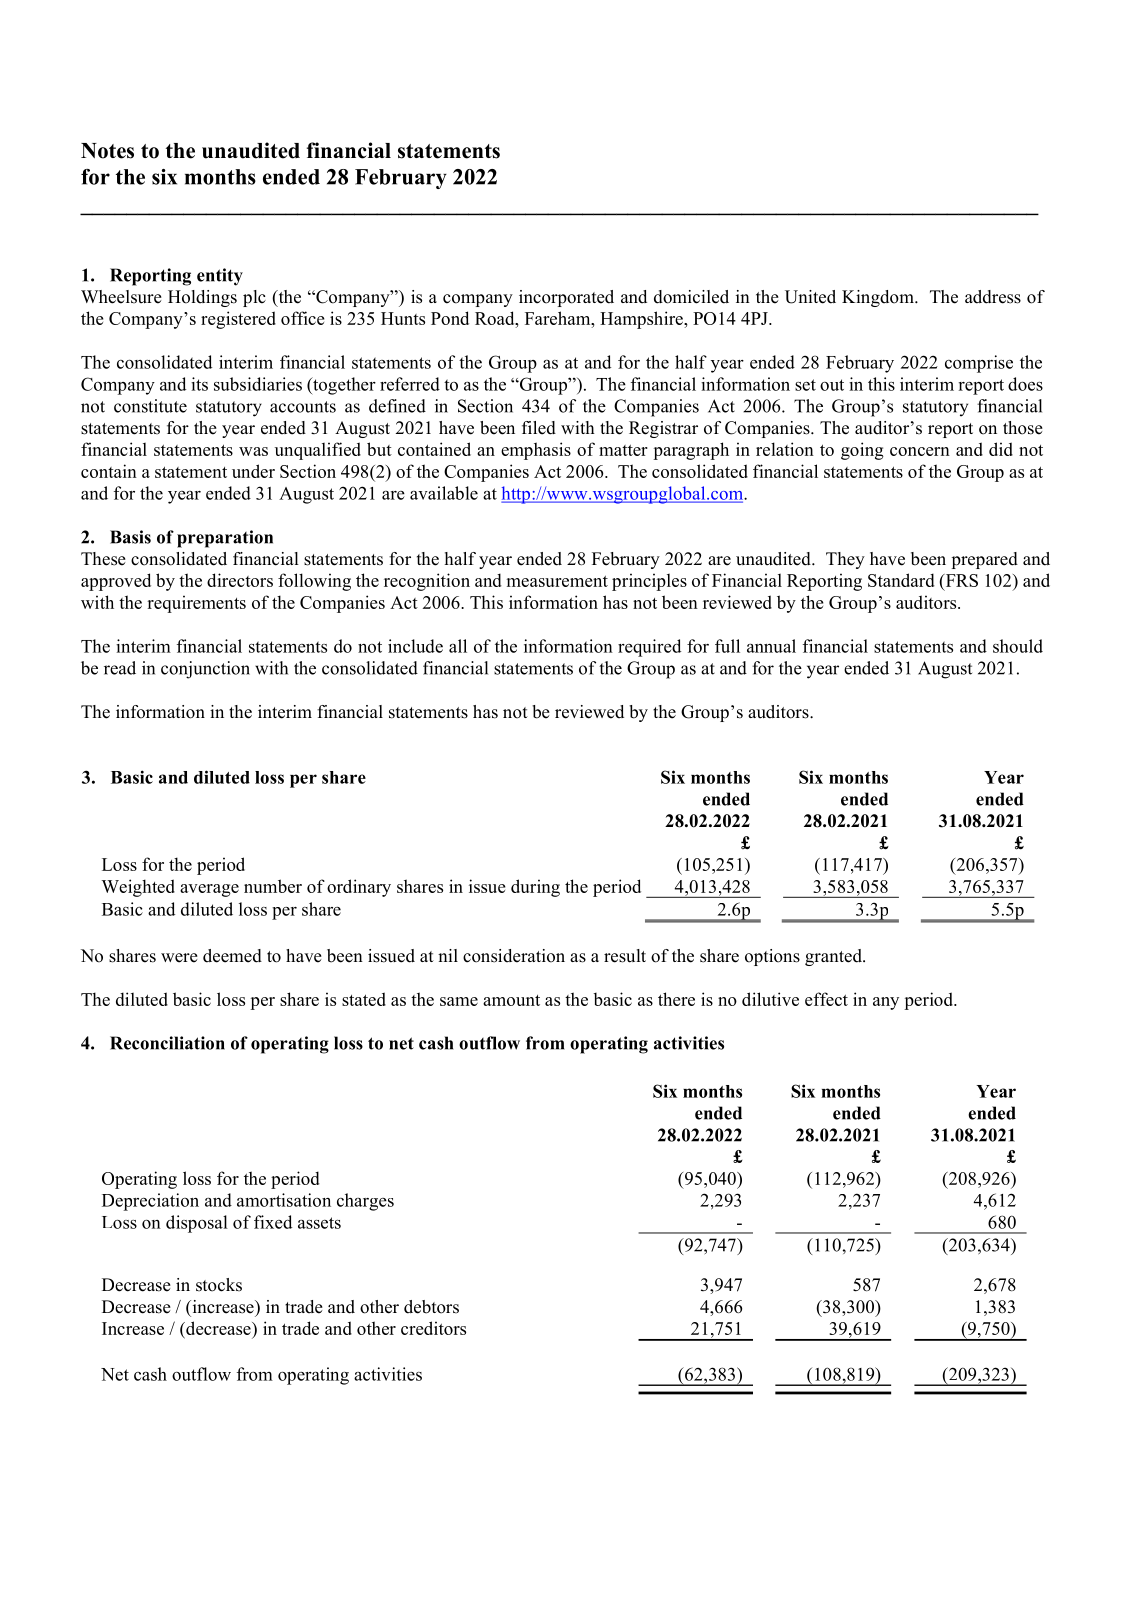 This screenshot has width=1131, height=1599. I want to click on under, so click(253, 471).
